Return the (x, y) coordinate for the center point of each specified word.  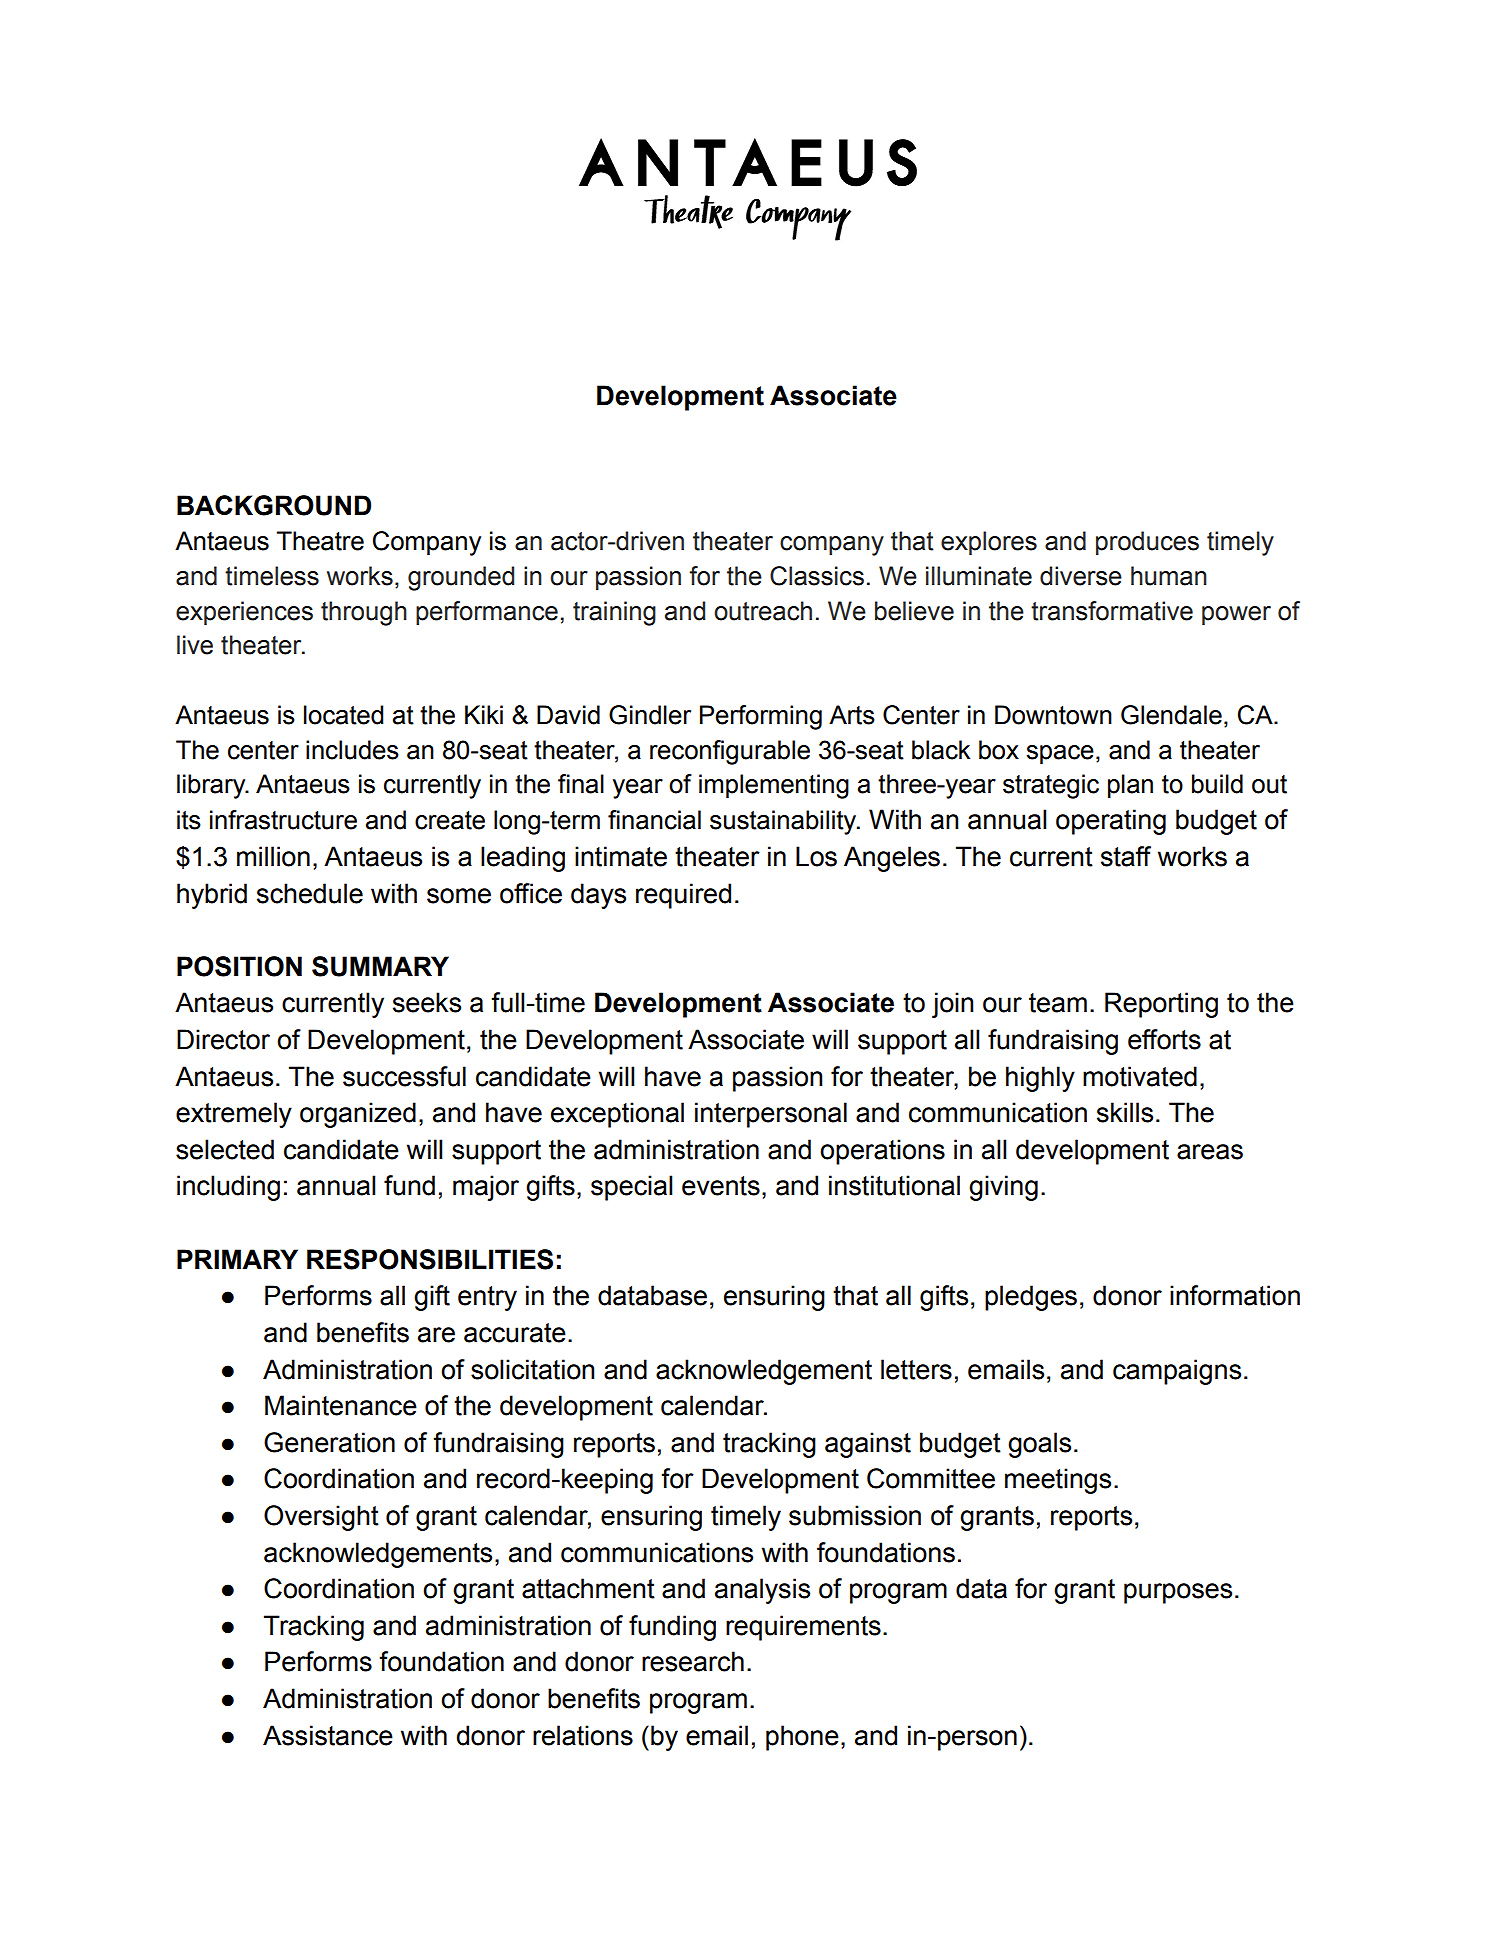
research (693, 1661)
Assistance (328, 1735)
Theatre (320, 541)
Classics (817, 576)
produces (1147, 543)
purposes (1178, 1593)
